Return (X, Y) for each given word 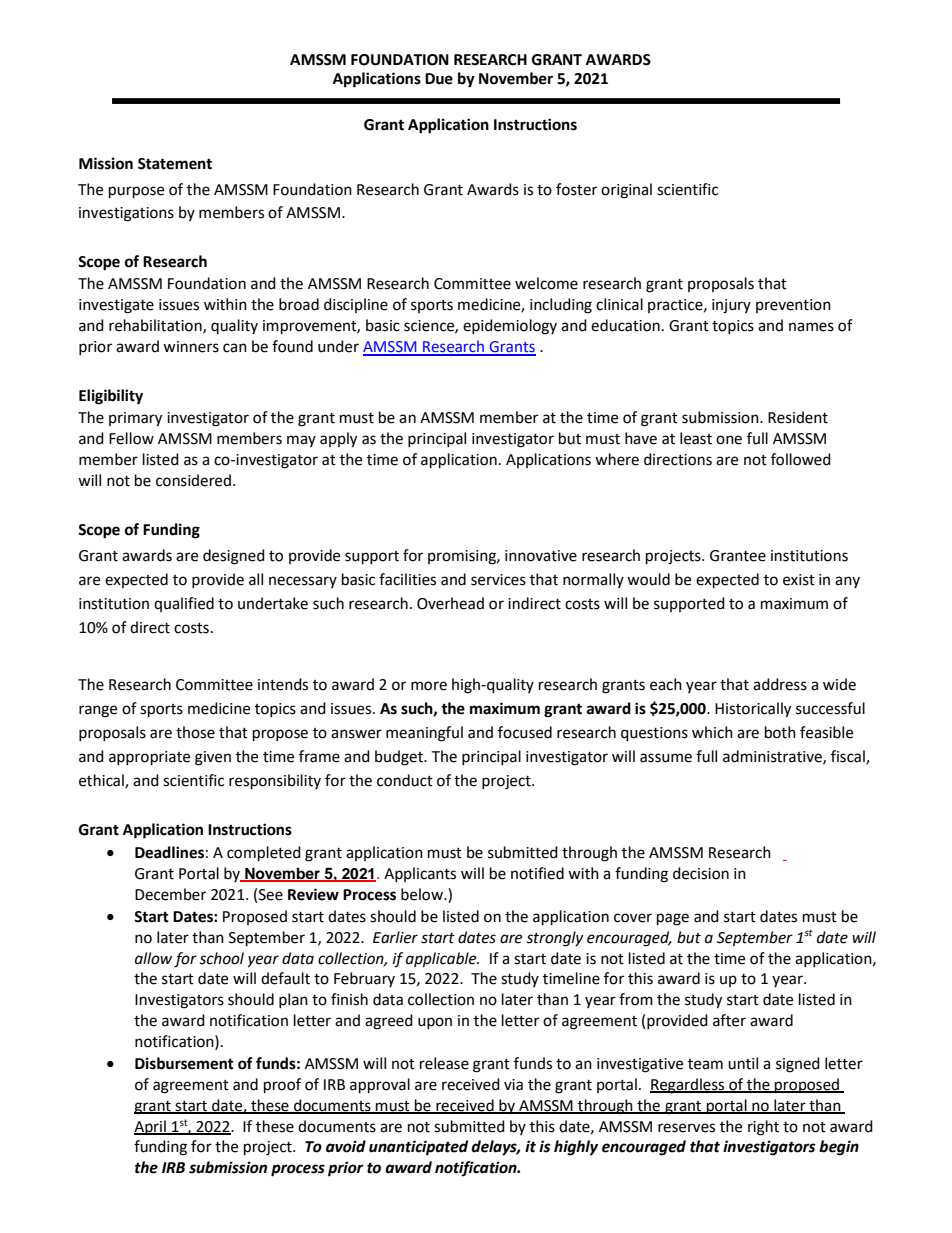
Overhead (450, 603)
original (626, 191)
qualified (184, 604)
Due (439, 79)
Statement (175, 164)
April (151, 1127)
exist (799, 580)
